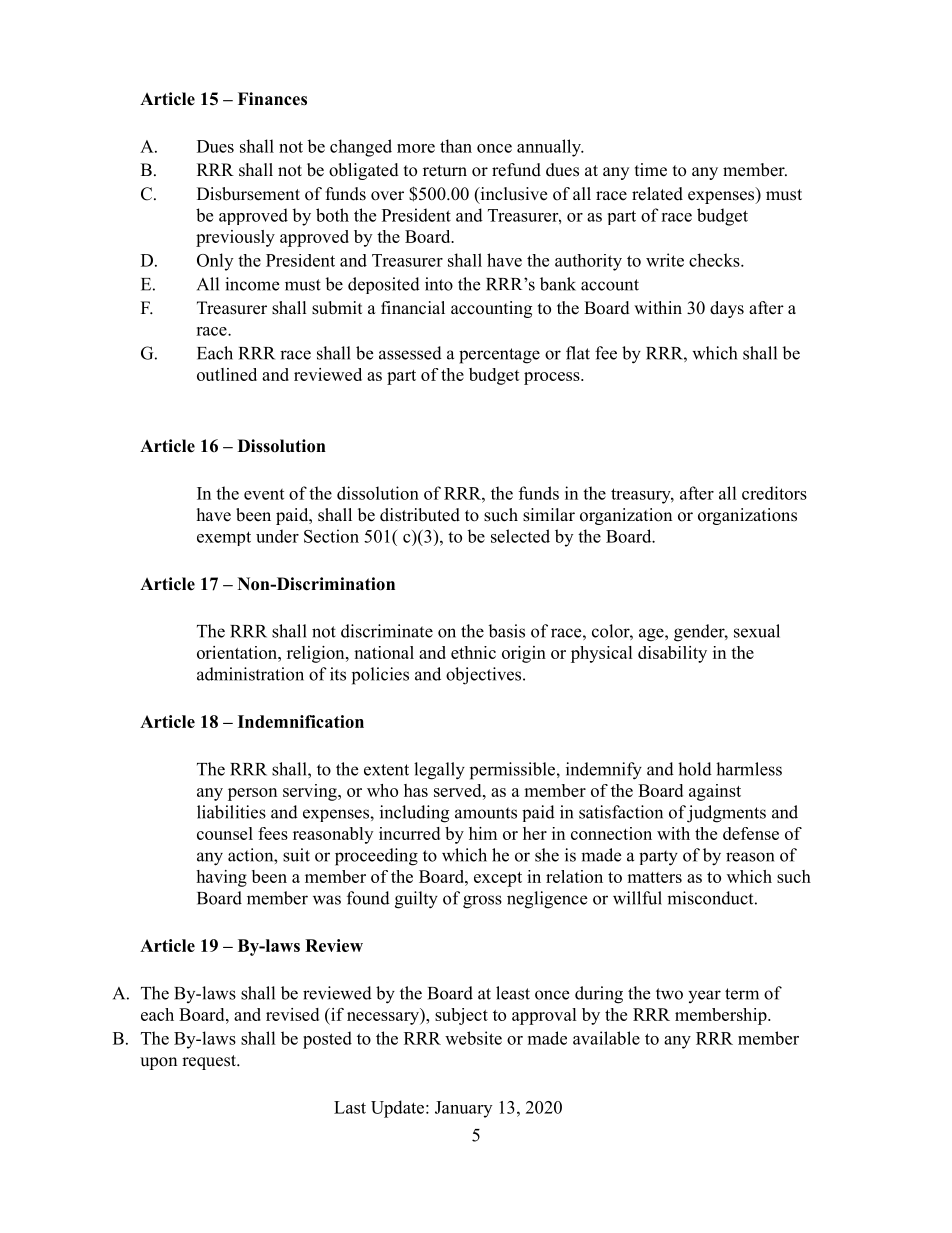 This screenshot has width=952, height=1233. What do you see at coordinates (463, 1109) in the screenshot?
I see `January` at bounding box center [463, 1109].
